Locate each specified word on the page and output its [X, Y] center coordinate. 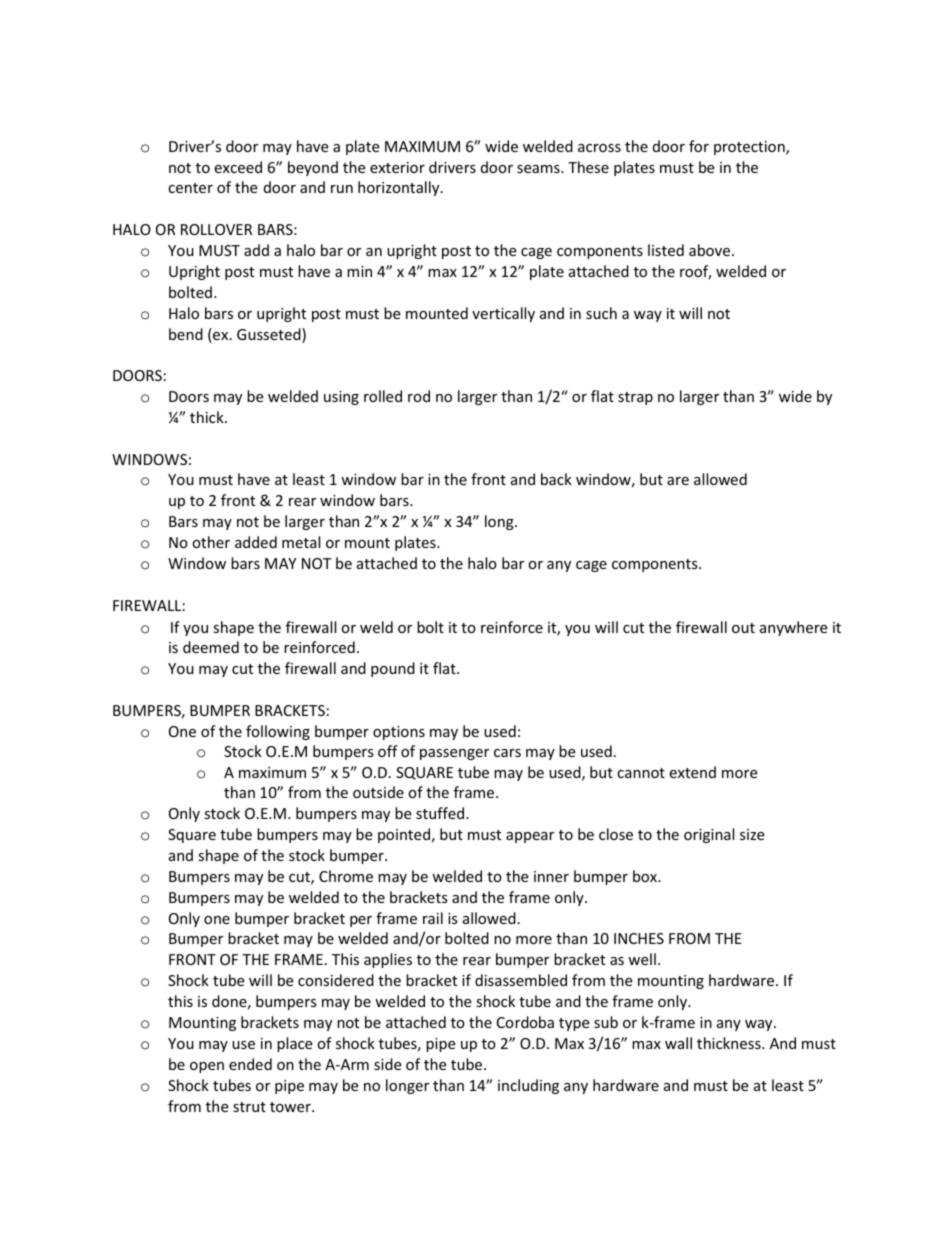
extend [692, 772]
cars [507, 753]
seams [539, 169]
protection [750, 148]
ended [250, 1064]
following [278, 732]
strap [635, 398]
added [256, 542]
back [556, 479]
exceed [238, 167]
